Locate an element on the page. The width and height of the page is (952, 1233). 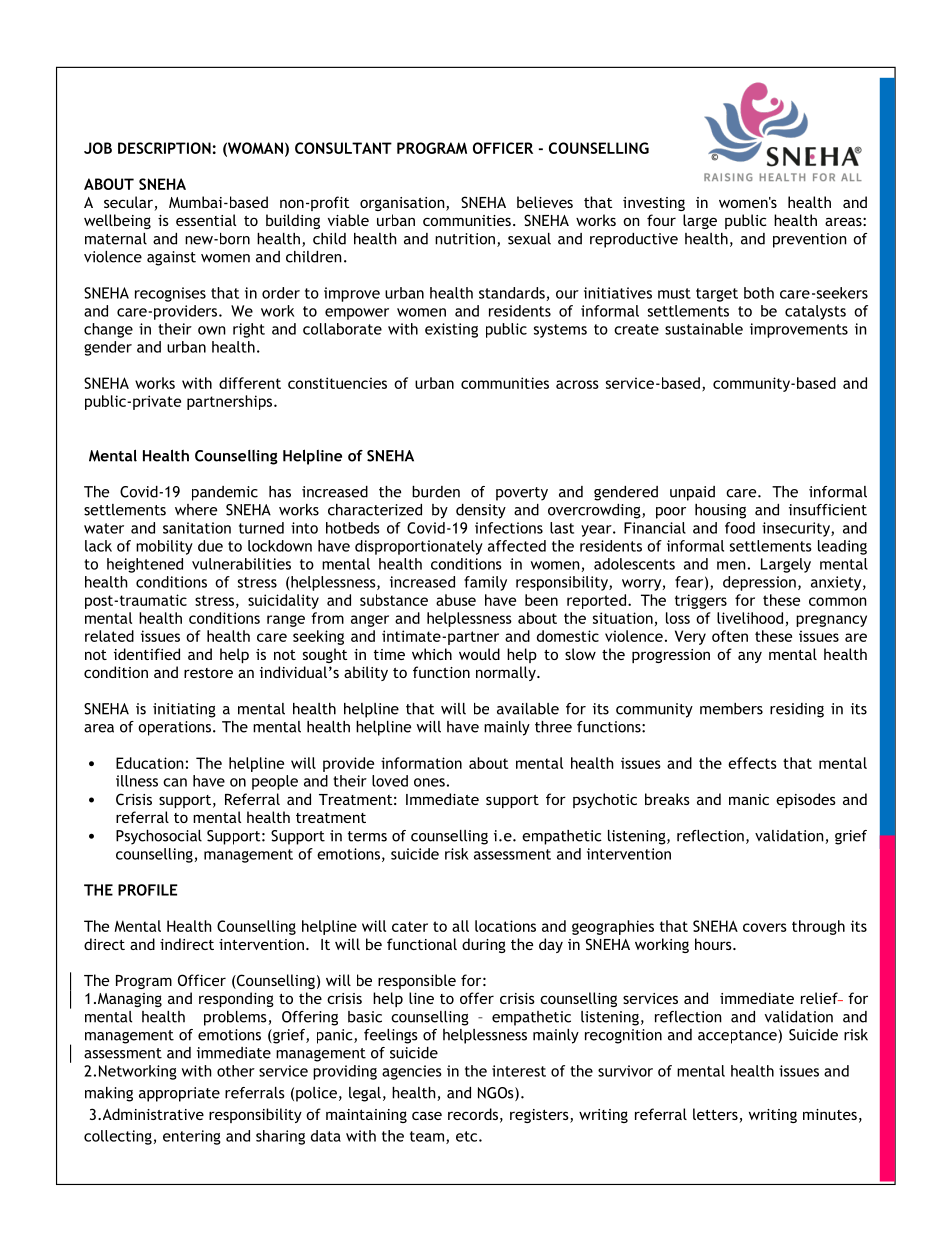
DESCRIPTION is located at coordinates (164, 148).
